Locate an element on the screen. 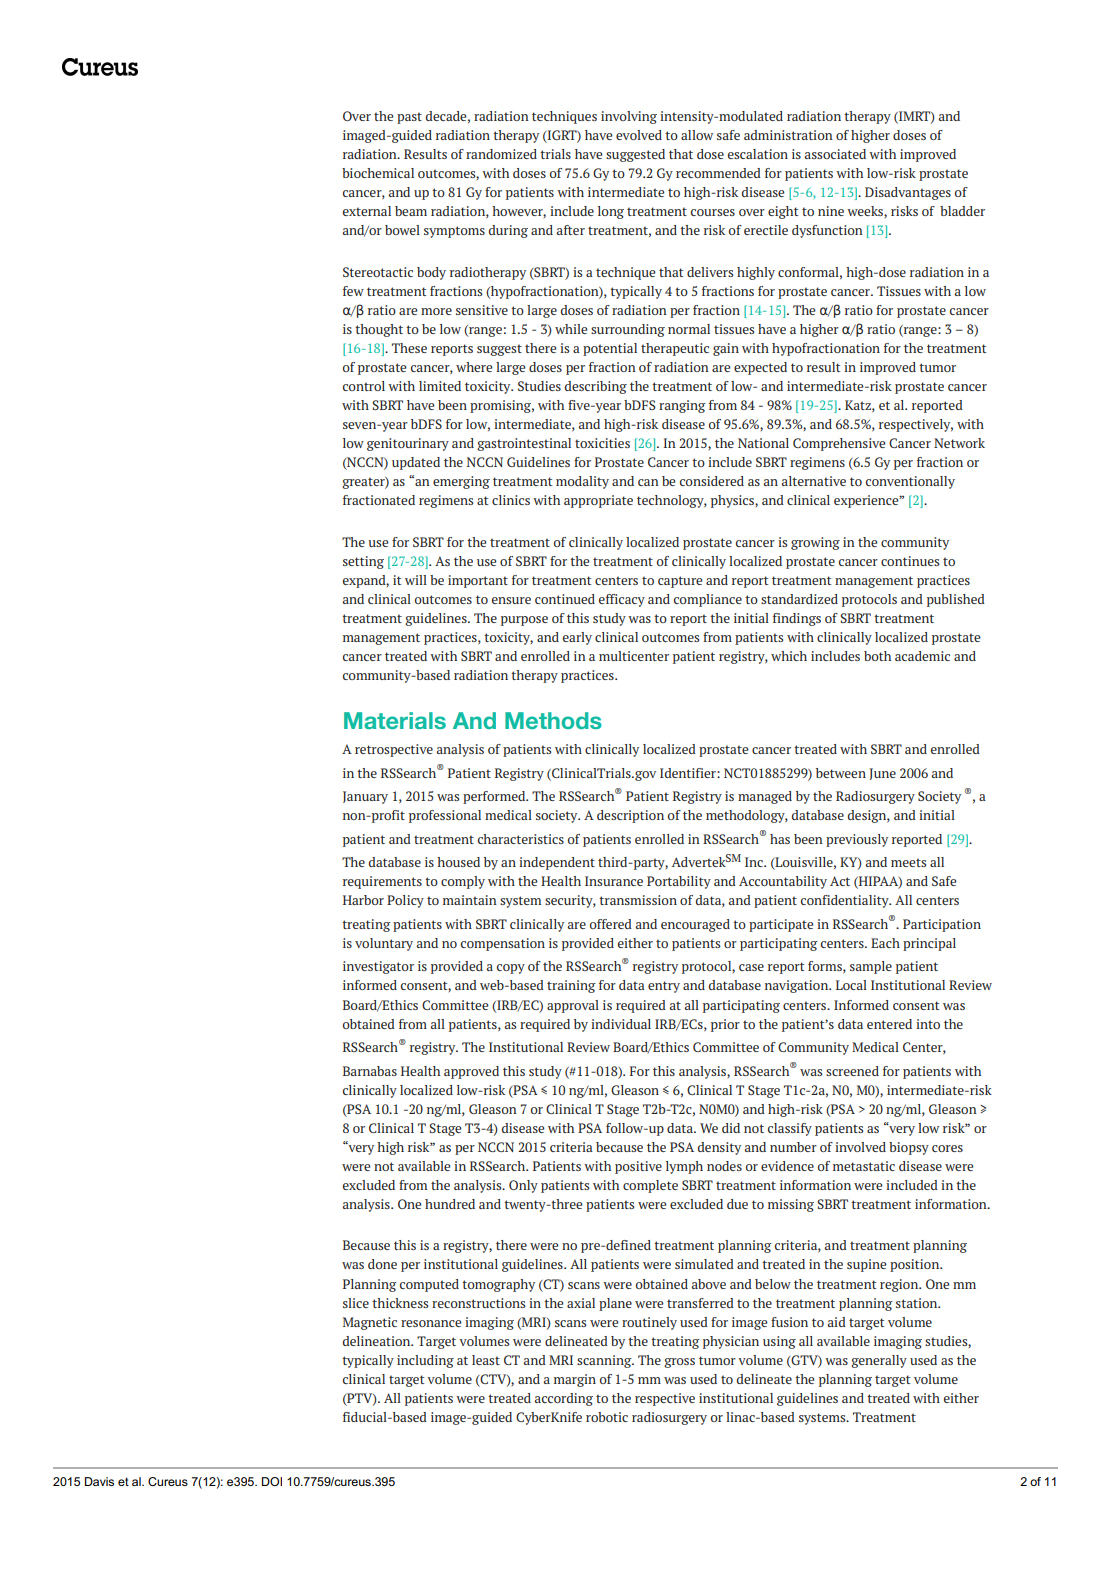  Barnabas is located at coordinates (370, 1071).
